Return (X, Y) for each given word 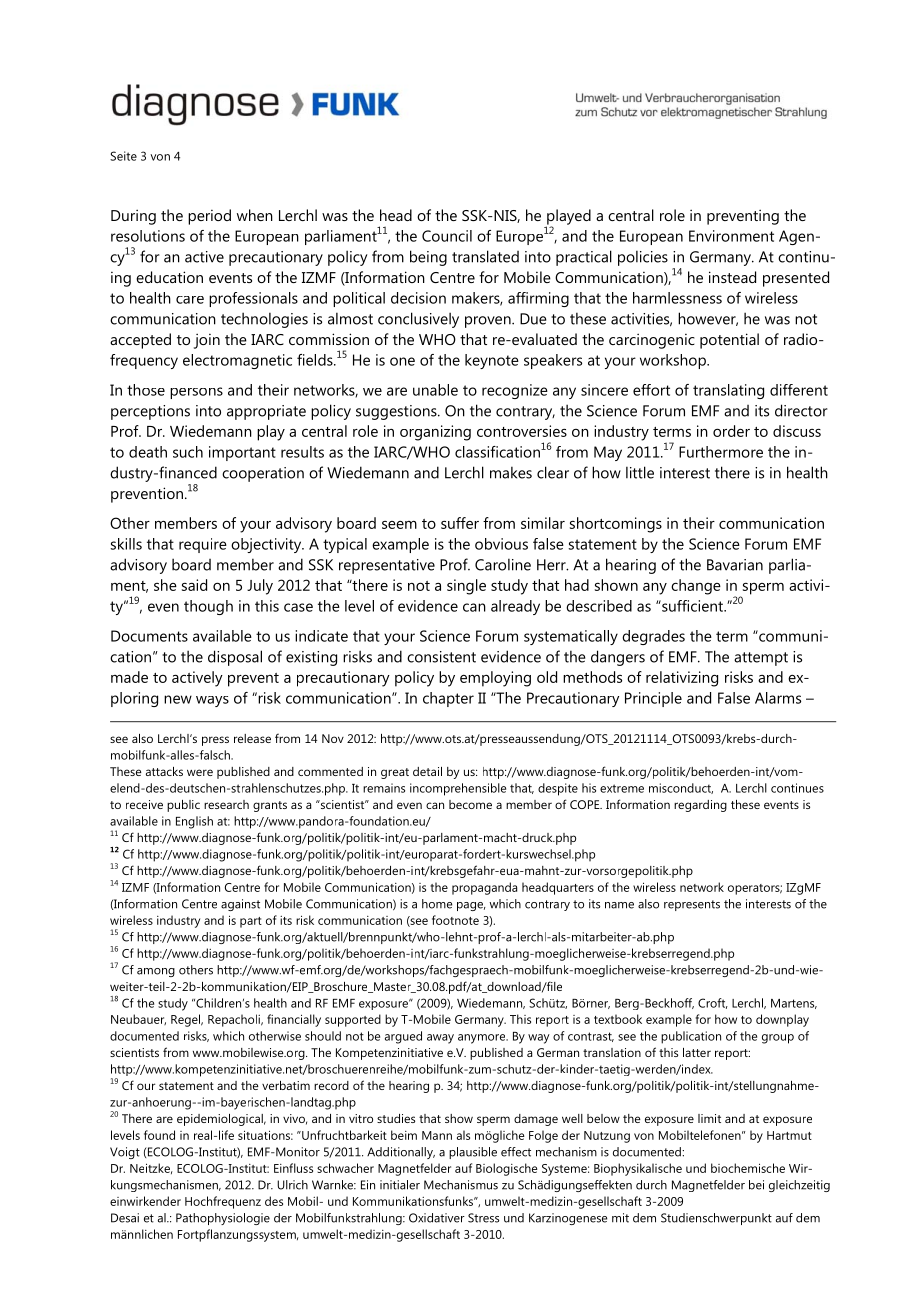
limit (709, 1118)
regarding (700, 806)
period (209, 217)
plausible (473, 1153)
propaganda (484, 888)
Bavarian (735, 565)
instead (732, 277)
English (194, 822)
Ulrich (292, 1185)
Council (447, 236)
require (203, 545)
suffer (460, 523)
